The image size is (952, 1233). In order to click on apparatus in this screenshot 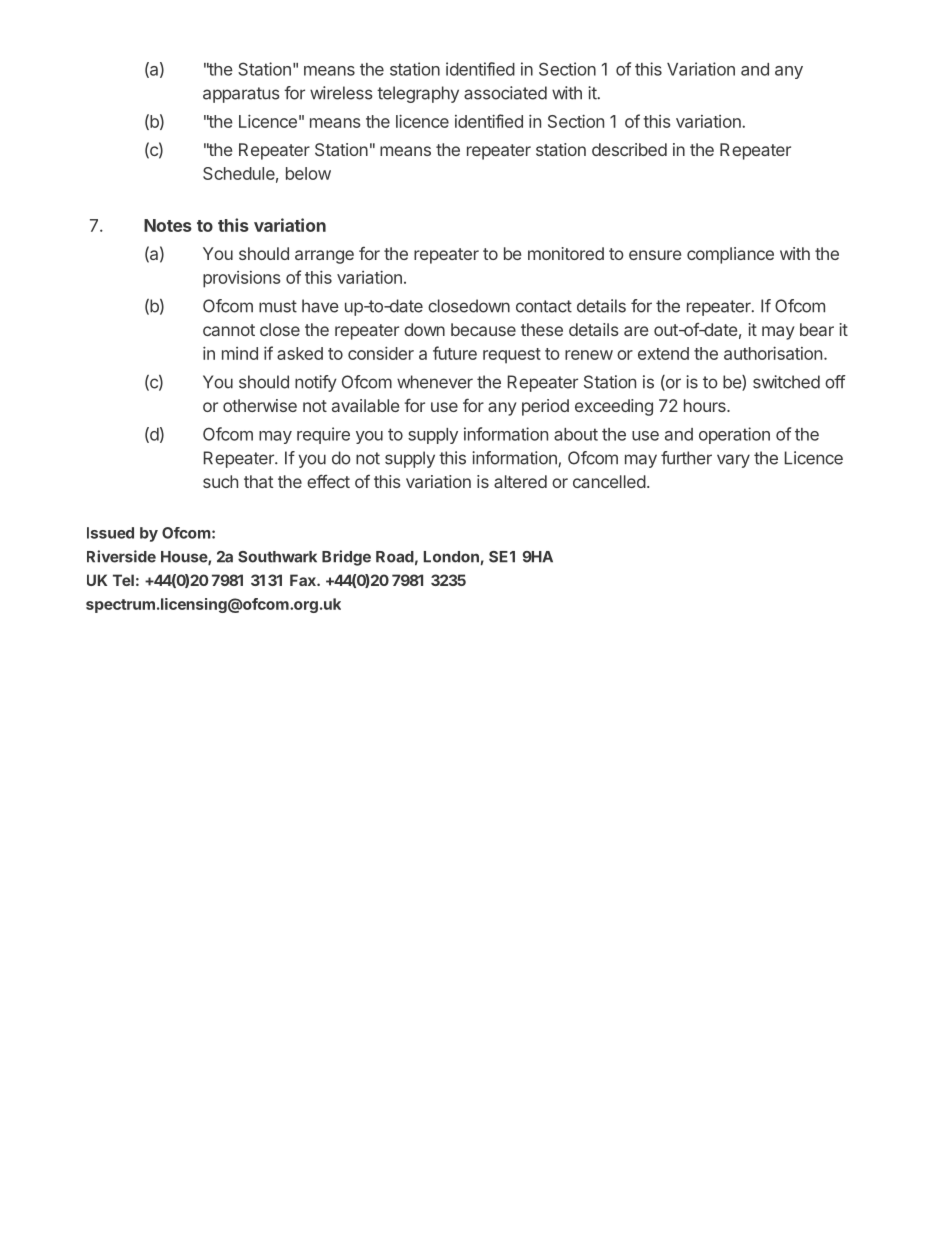, I will do `click(241, 95)`.
